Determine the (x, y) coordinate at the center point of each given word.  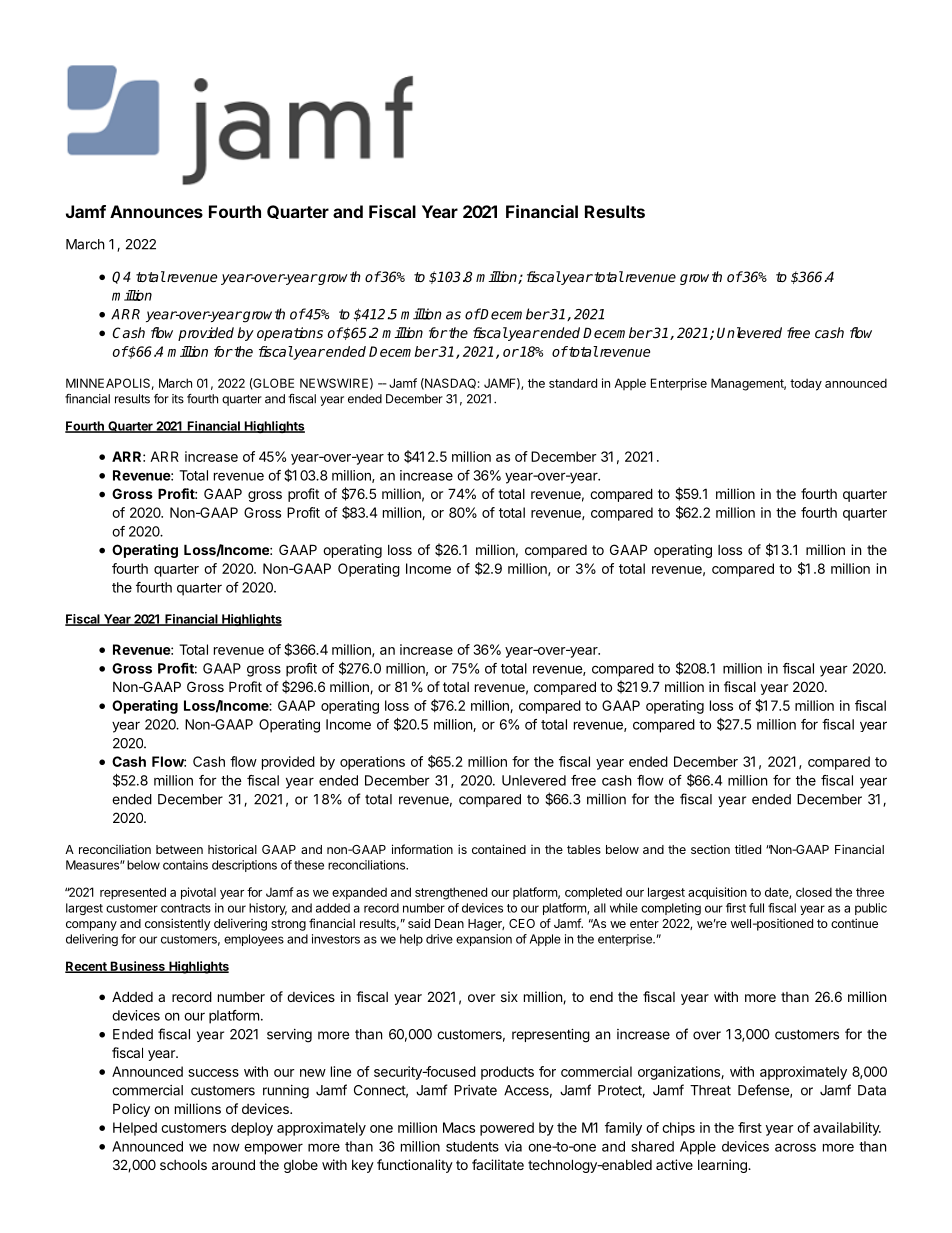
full (756, 908)
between (179, 849)
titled (748, 849)
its (178, 399)
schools (183, 1165)
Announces (156, 211)
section (710, 849)
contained (499, 849)
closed (814, 892)
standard (573, 383)
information (422, 849)
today (806, 384)
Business (138, 967)
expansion (484, 940)
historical (232, 849)
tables (584, 849)
